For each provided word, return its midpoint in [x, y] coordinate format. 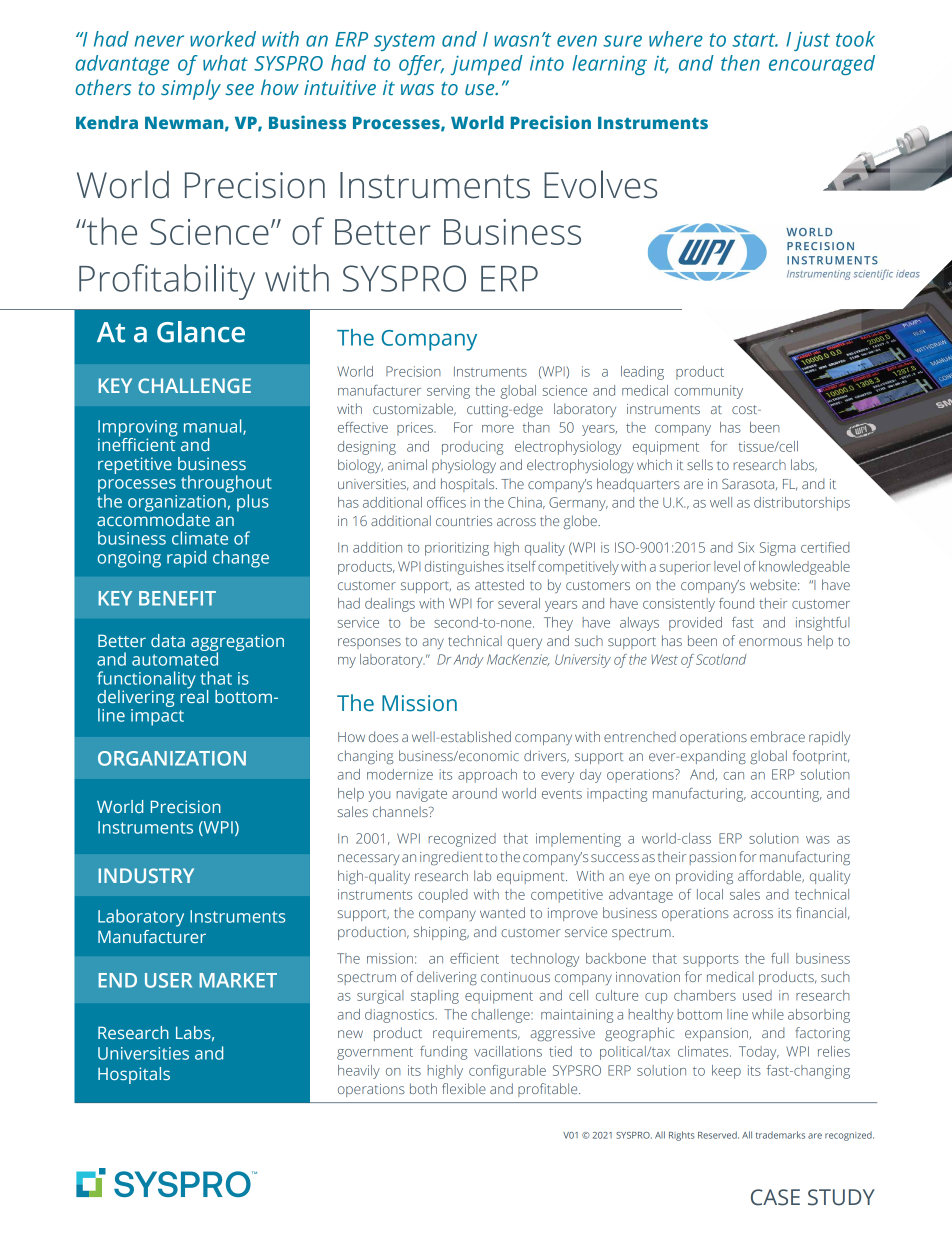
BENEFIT [177, 598]
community [708, 392]
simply [191, 89]
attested [499, 584]
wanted [502, 912]
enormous [770, 642]
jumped [486, 65]
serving [448, 392]
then [740, 63]
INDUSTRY [146, 875]
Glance [201, 332]
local [710, 894]
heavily [359, 1072]
